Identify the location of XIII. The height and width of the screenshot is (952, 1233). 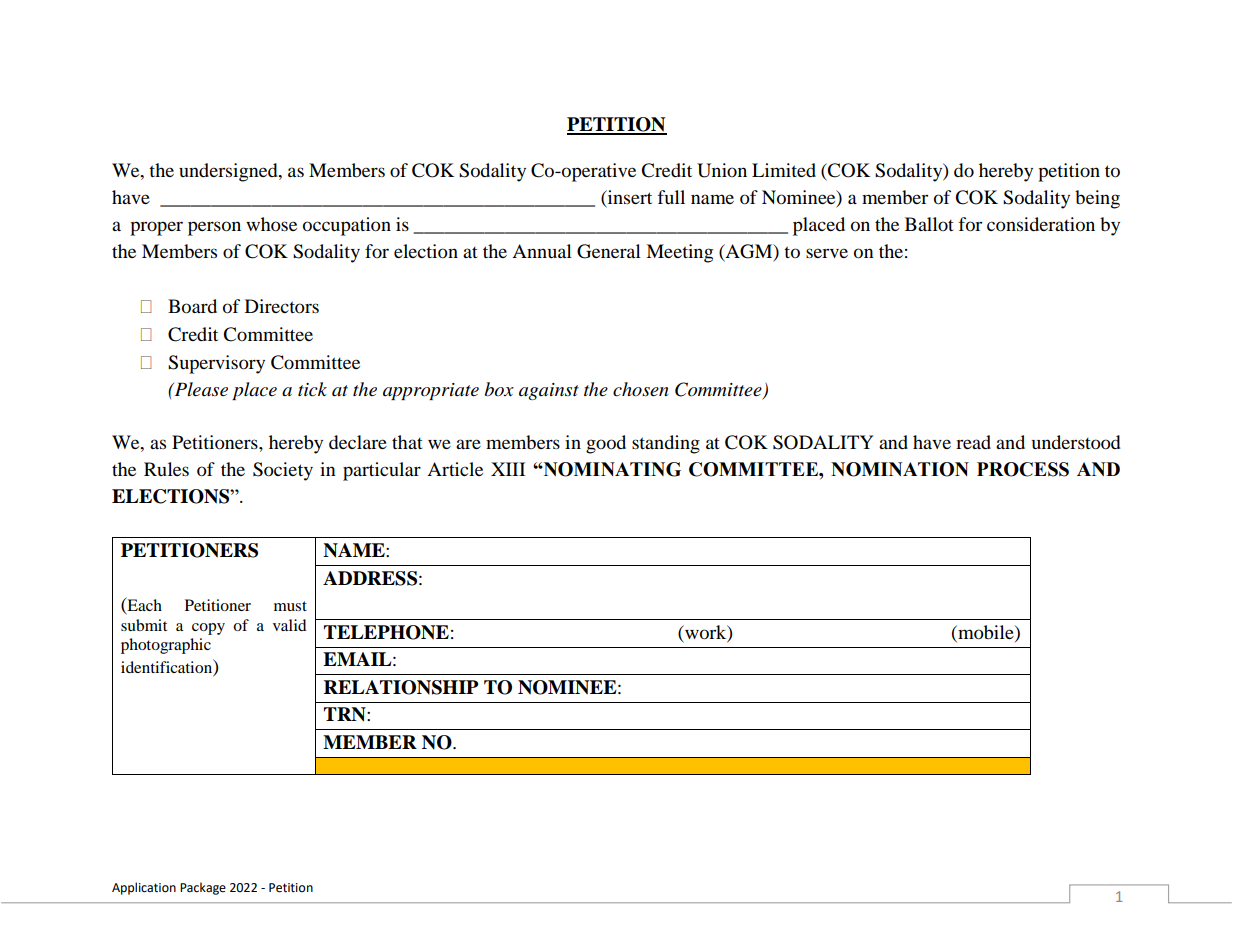
(508, 469).
